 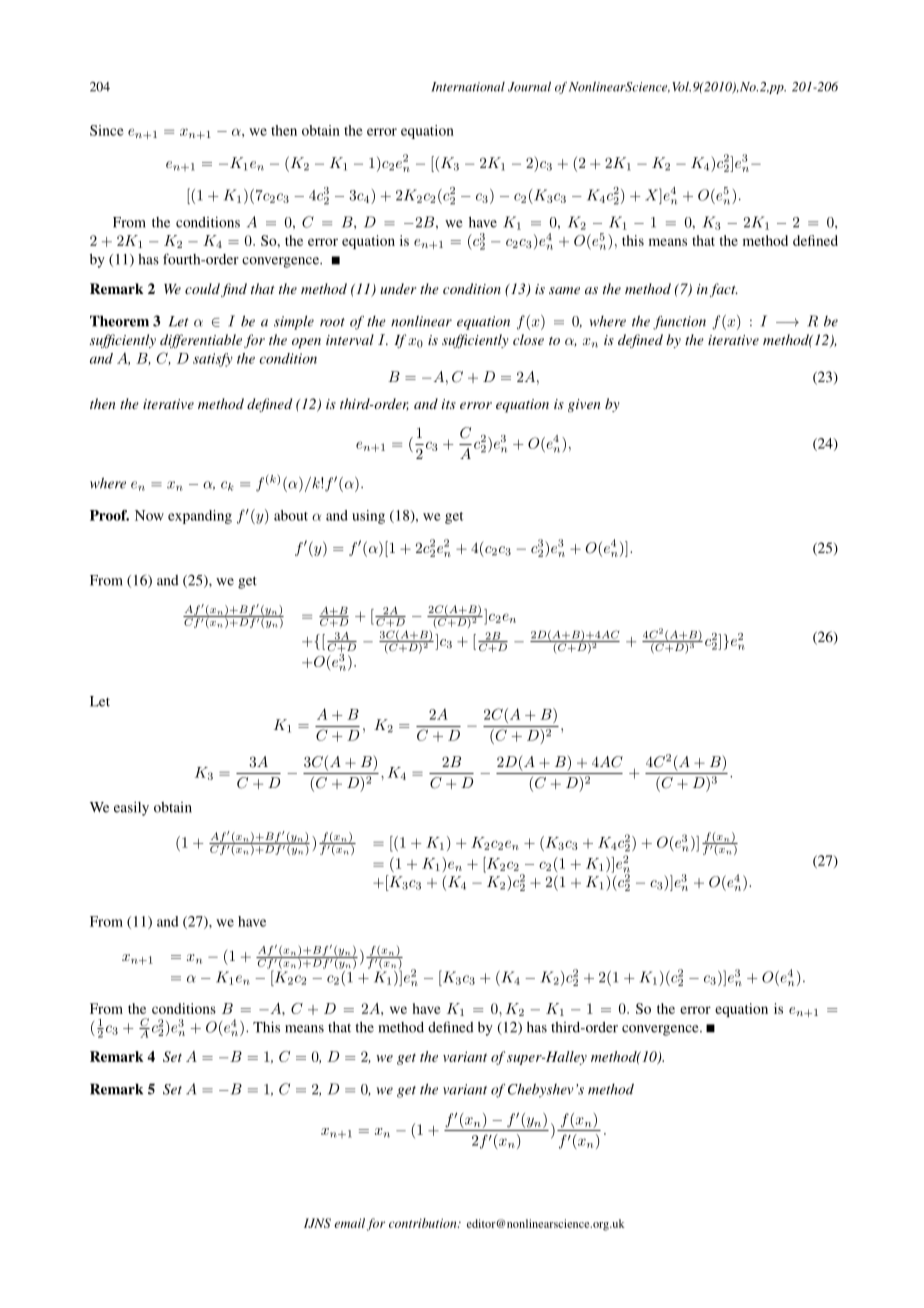 What do you see at coordinates (200, 517) in the screenshot?
I see `expanding` at bounding box center [200, 517].
